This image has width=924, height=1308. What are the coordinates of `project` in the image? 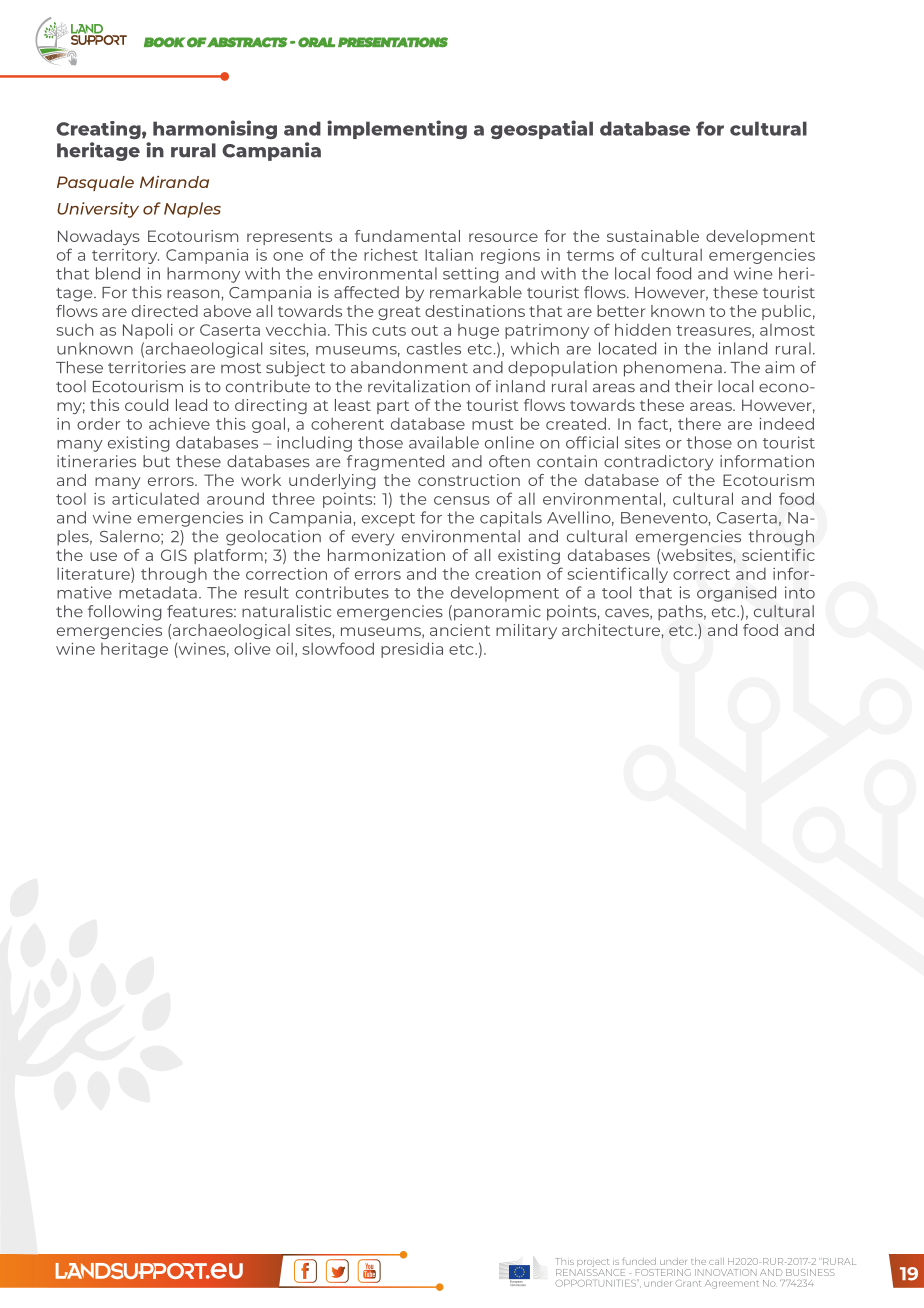 It's located at (593, 1263).
